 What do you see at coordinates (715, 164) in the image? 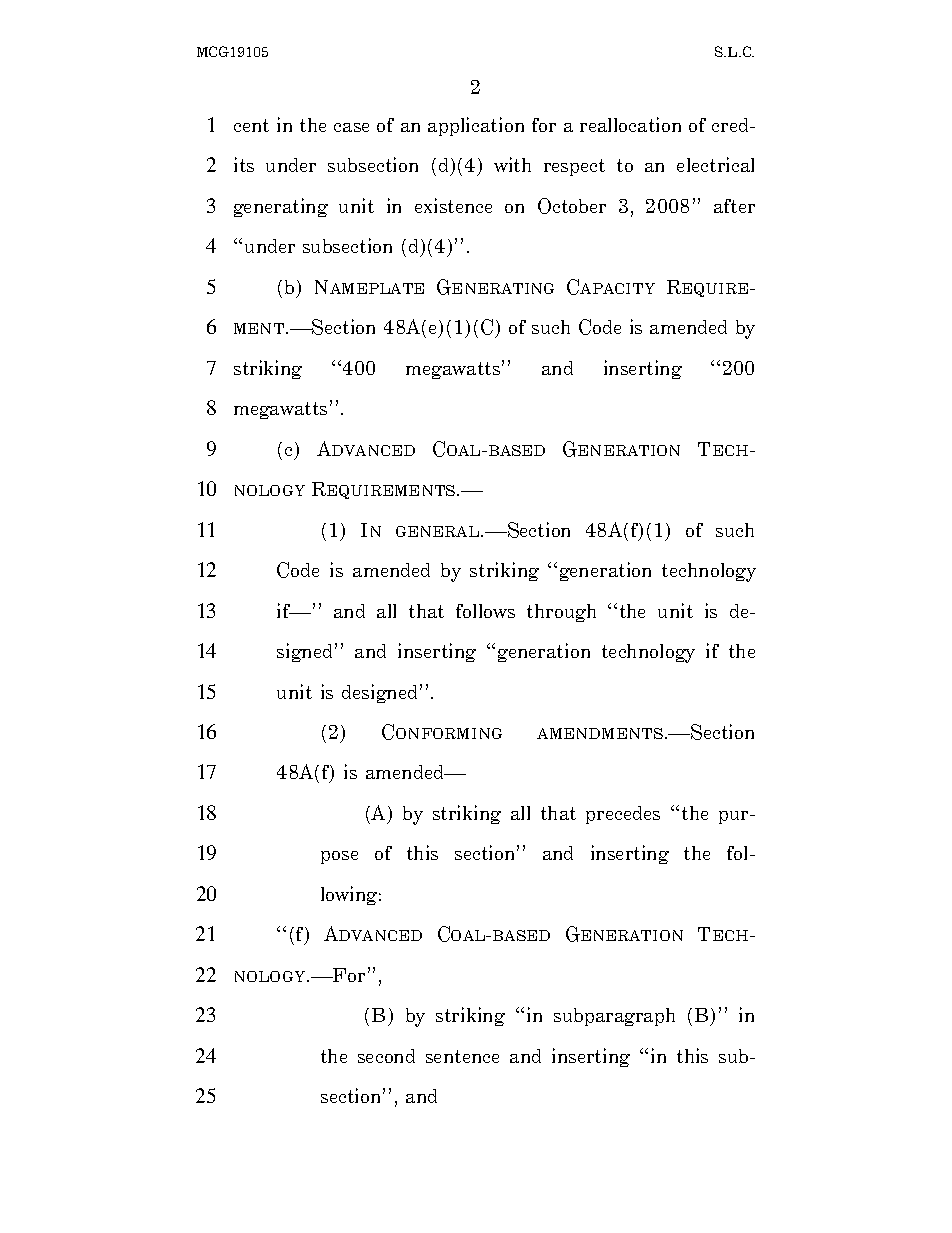
I see `electrical` at bounding box center [715, 164].
